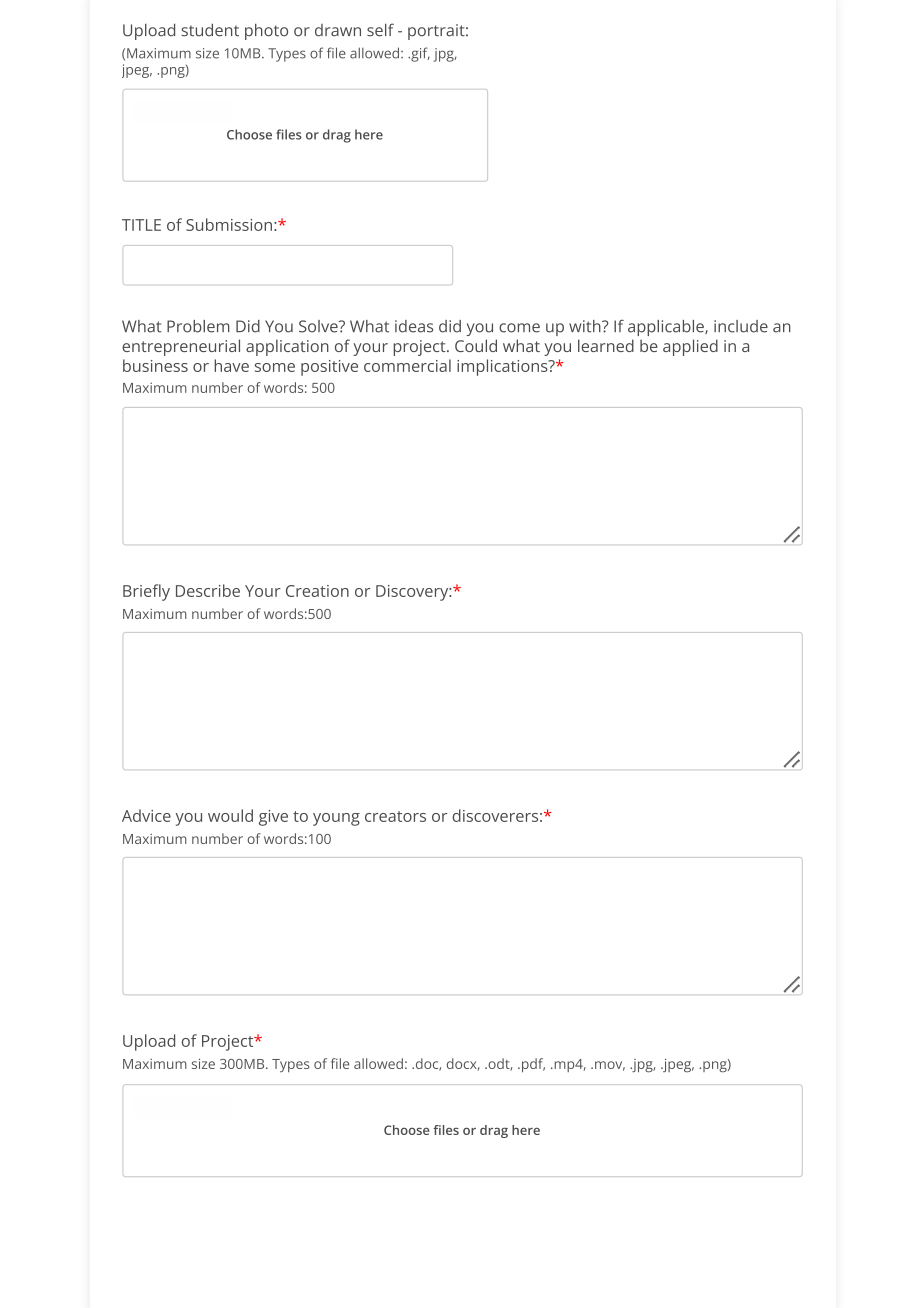  I want to click on self, so click(380, 30).
